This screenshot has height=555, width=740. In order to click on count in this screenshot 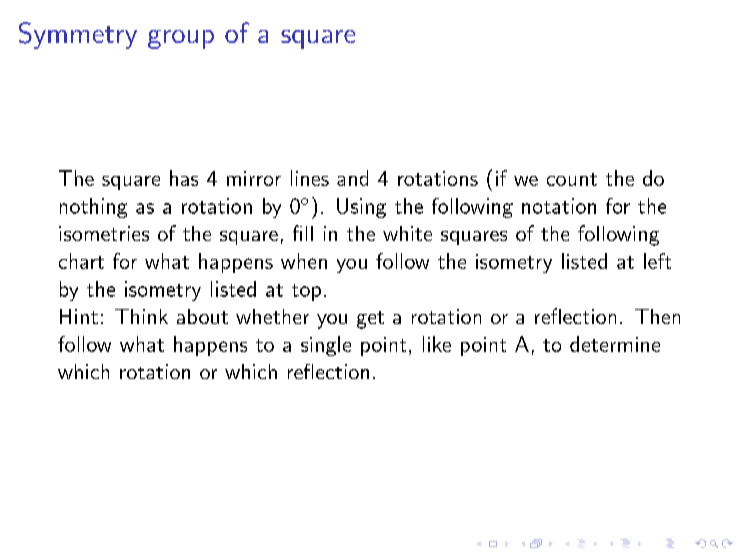, I will do `click(572, 179)`.
